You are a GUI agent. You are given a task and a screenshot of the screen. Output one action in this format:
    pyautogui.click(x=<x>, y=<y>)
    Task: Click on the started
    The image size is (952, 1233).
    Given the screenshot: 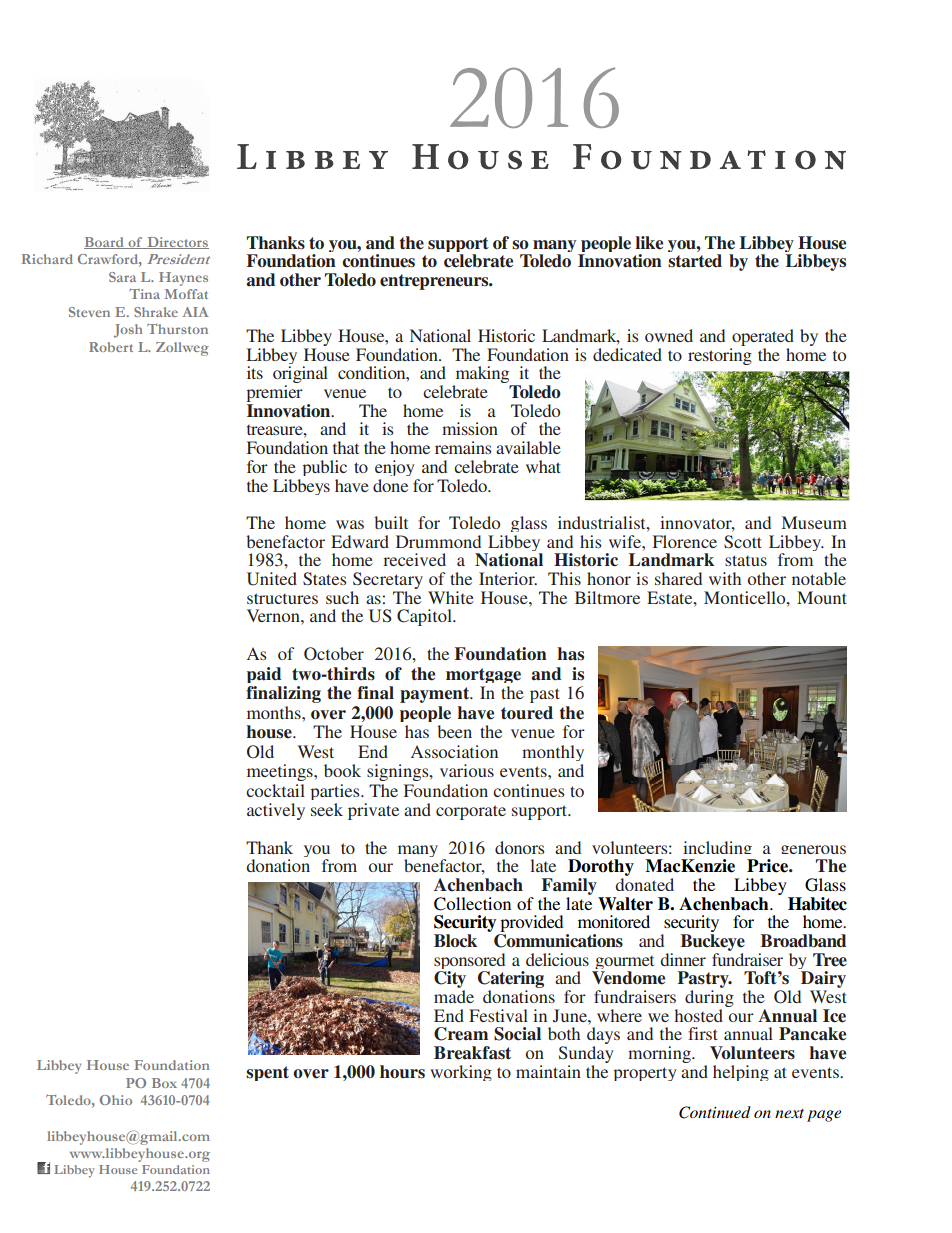 What is the action you would take?
    pyautogui.click(x=695, y=261)
